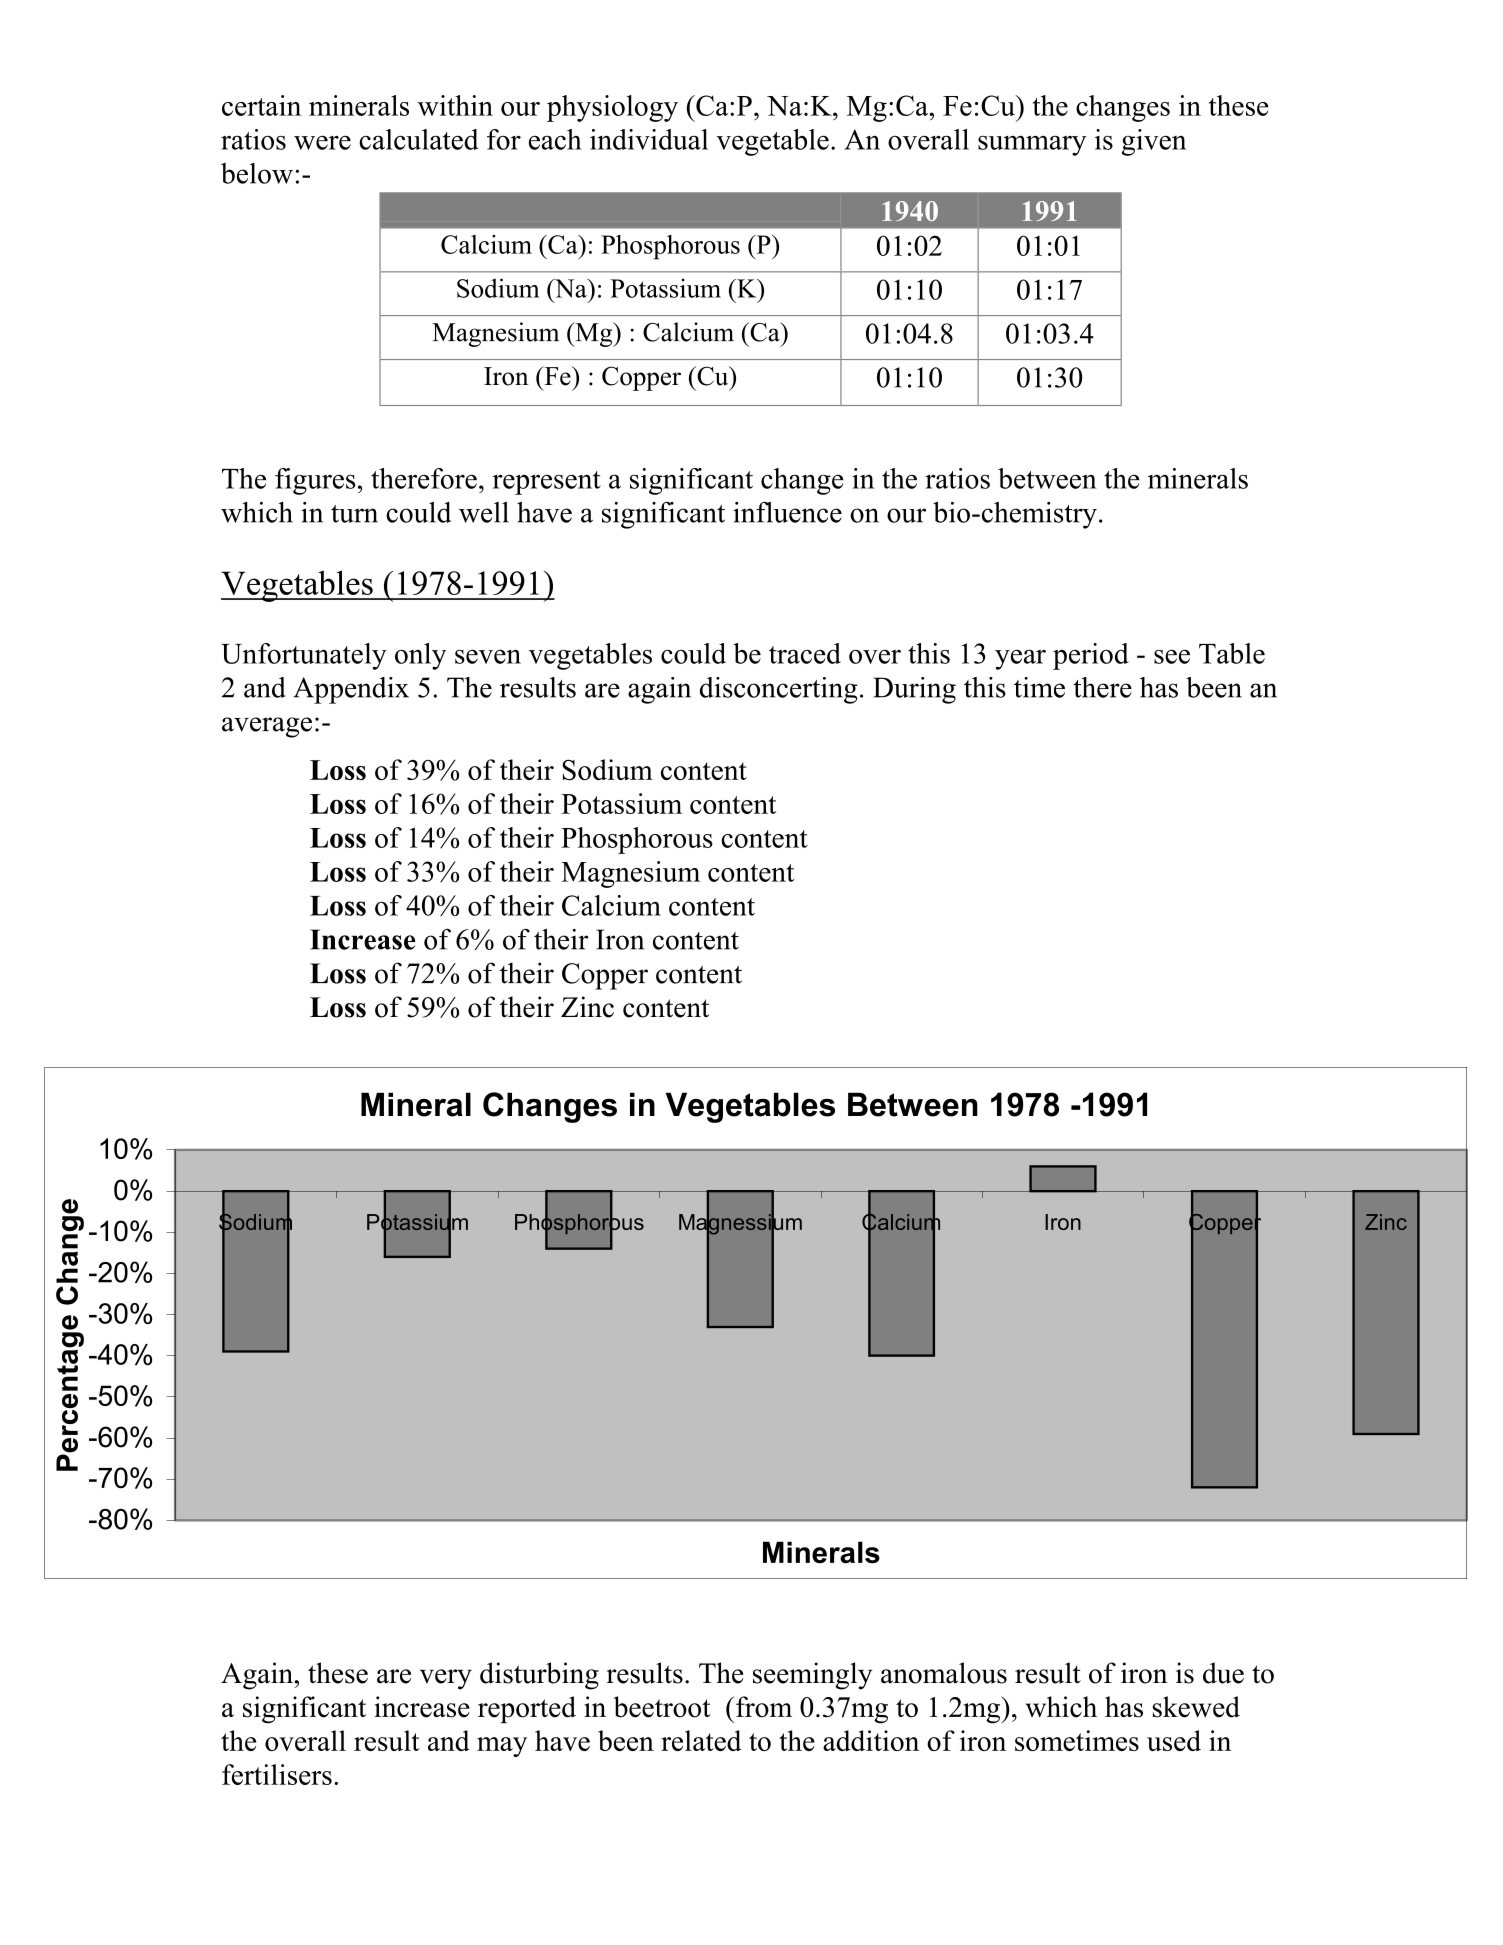 This page has height=1945, width=1503. I want to click on very, so click(446, 1679).
